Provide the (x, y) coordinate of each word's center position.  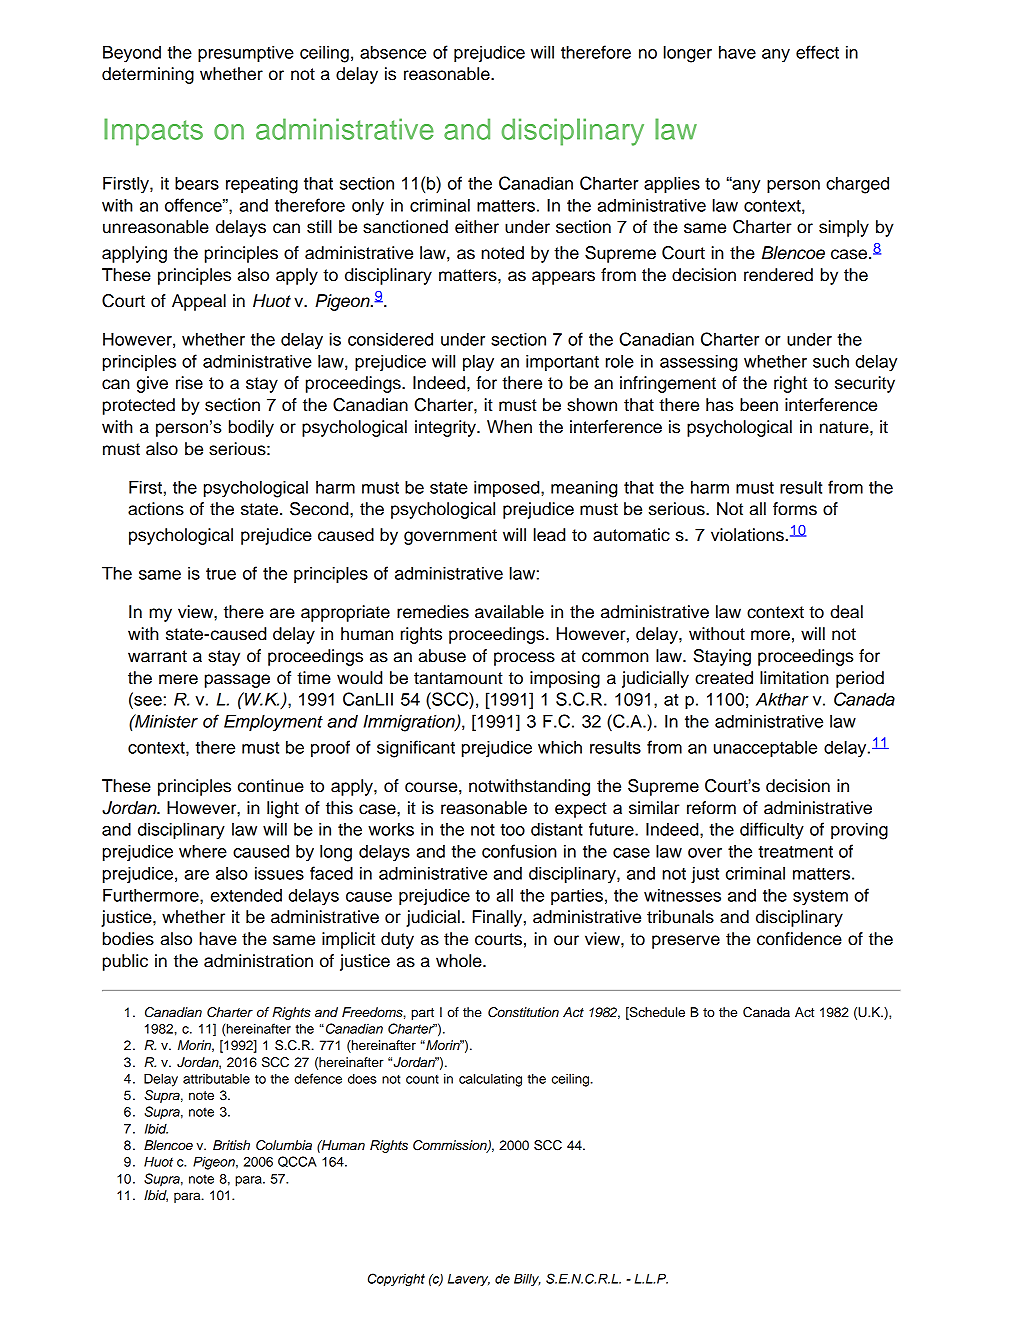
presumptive (246, 53)
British (231, 1145)
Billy (527, 1280)
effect (817, 52)
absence (393, 52)
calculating (490, 1080)
